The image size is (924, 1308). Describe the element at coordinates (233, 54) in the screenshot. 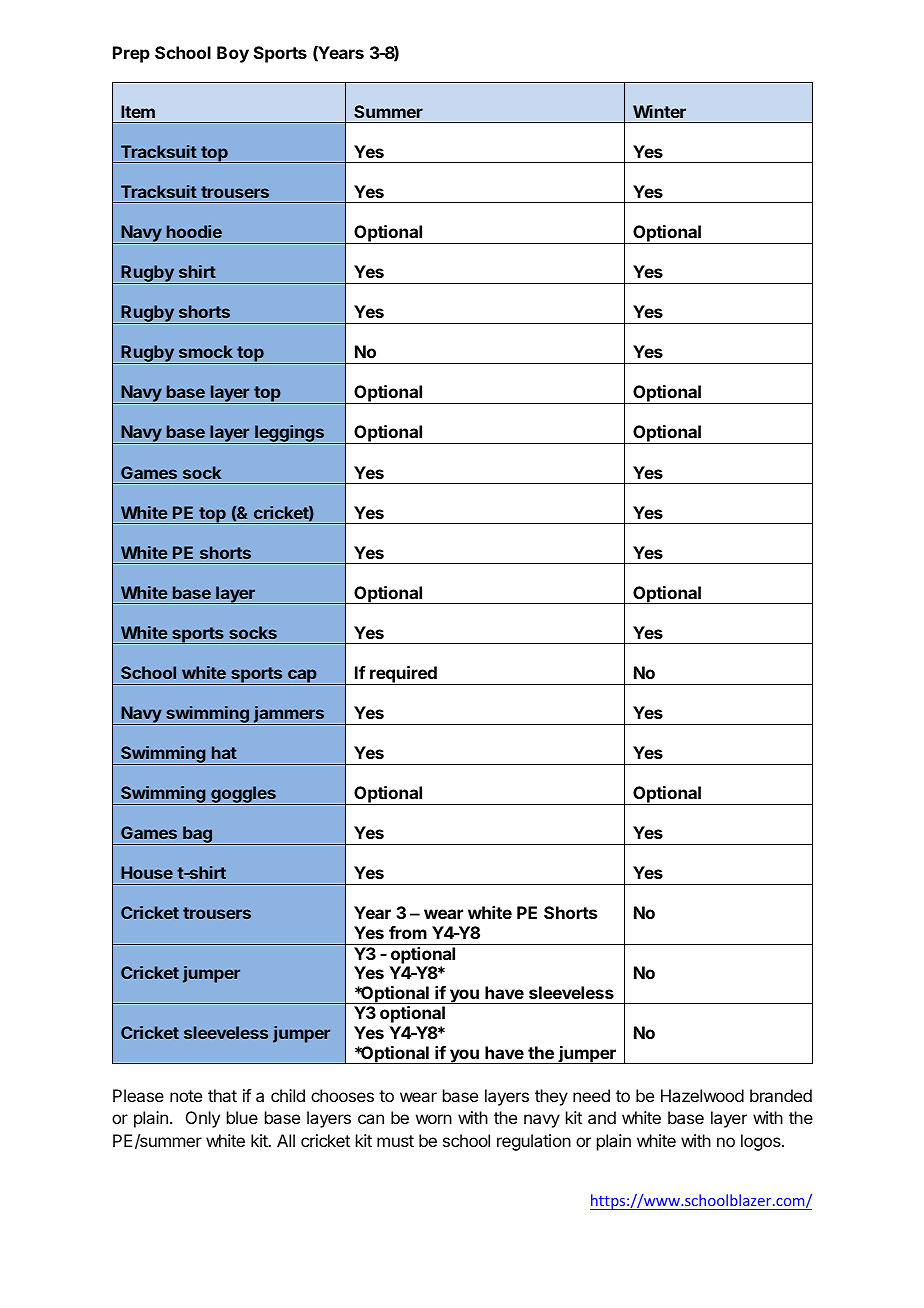

I see `Boy` at that location.
